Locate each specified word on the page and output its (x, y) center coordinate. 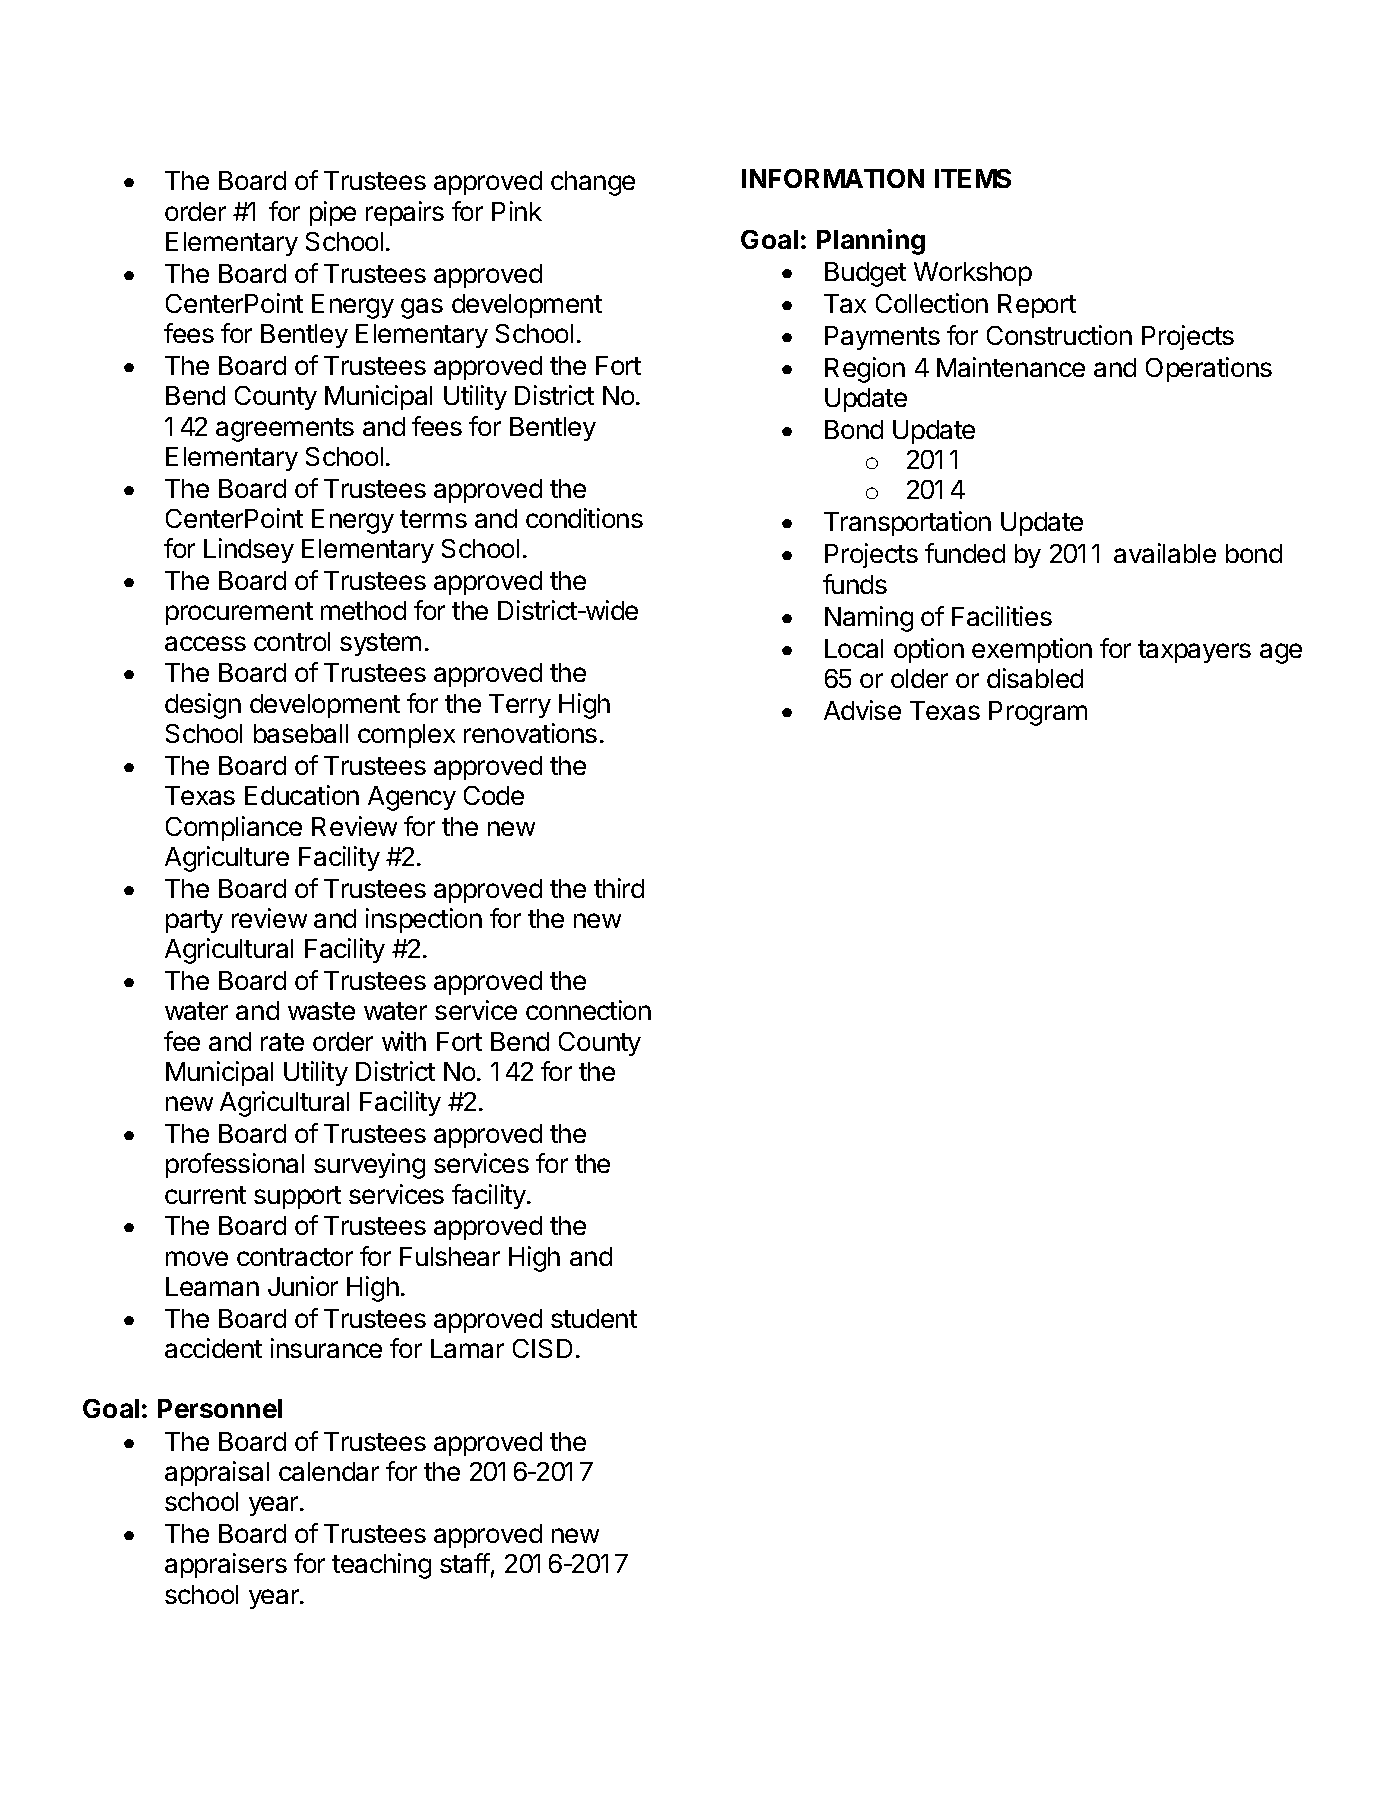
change (593, 183)
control (292, 641)
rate (282, 1042)
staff (465, 1563)
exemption (1032, 650)
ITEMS (973, 178)
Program (1038, 713)
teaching (381, 1566)
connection (588, 1010)
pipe (333, 213)
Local (854, 648)
